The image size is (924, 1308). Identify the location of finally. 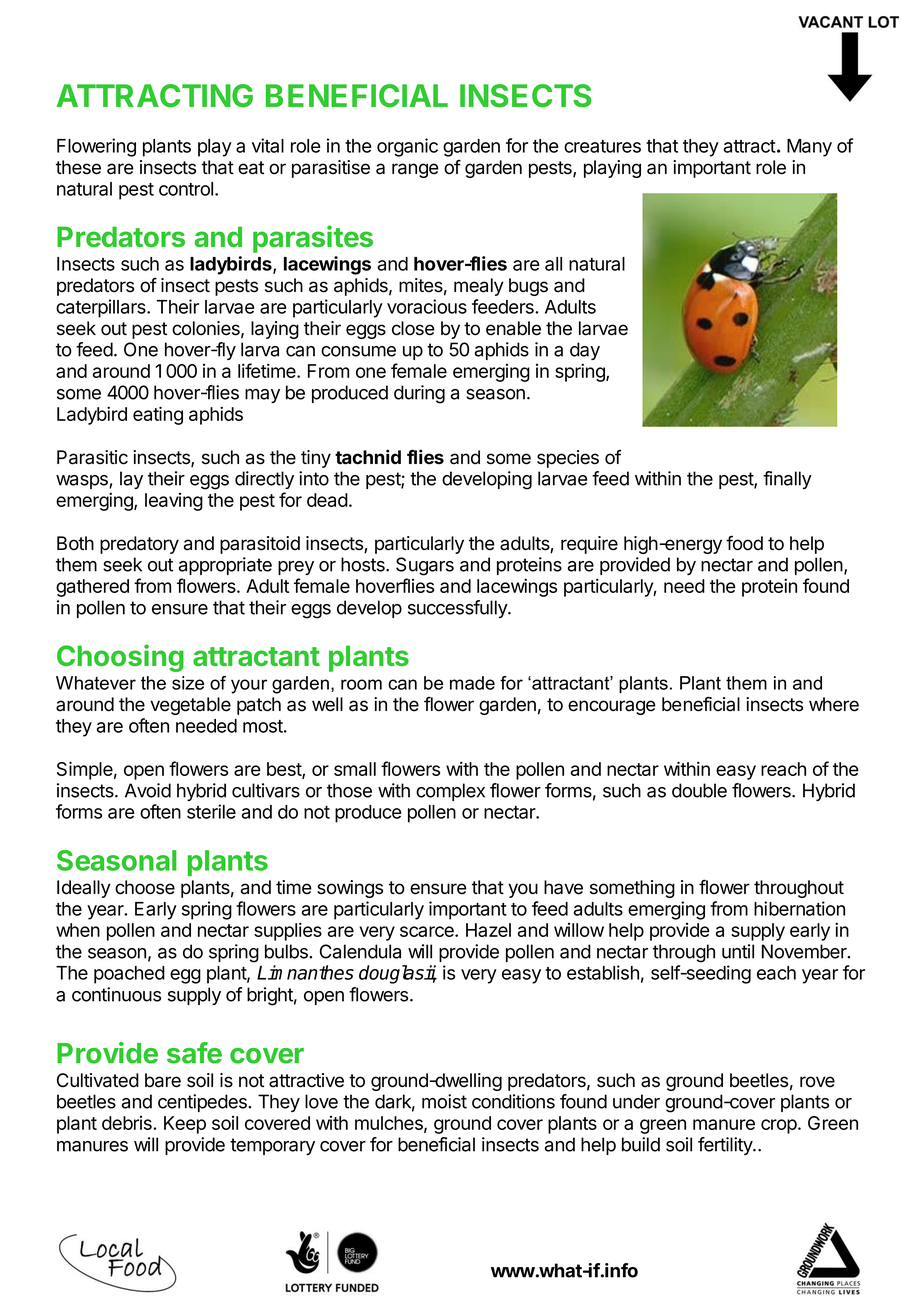
(787, 480).
